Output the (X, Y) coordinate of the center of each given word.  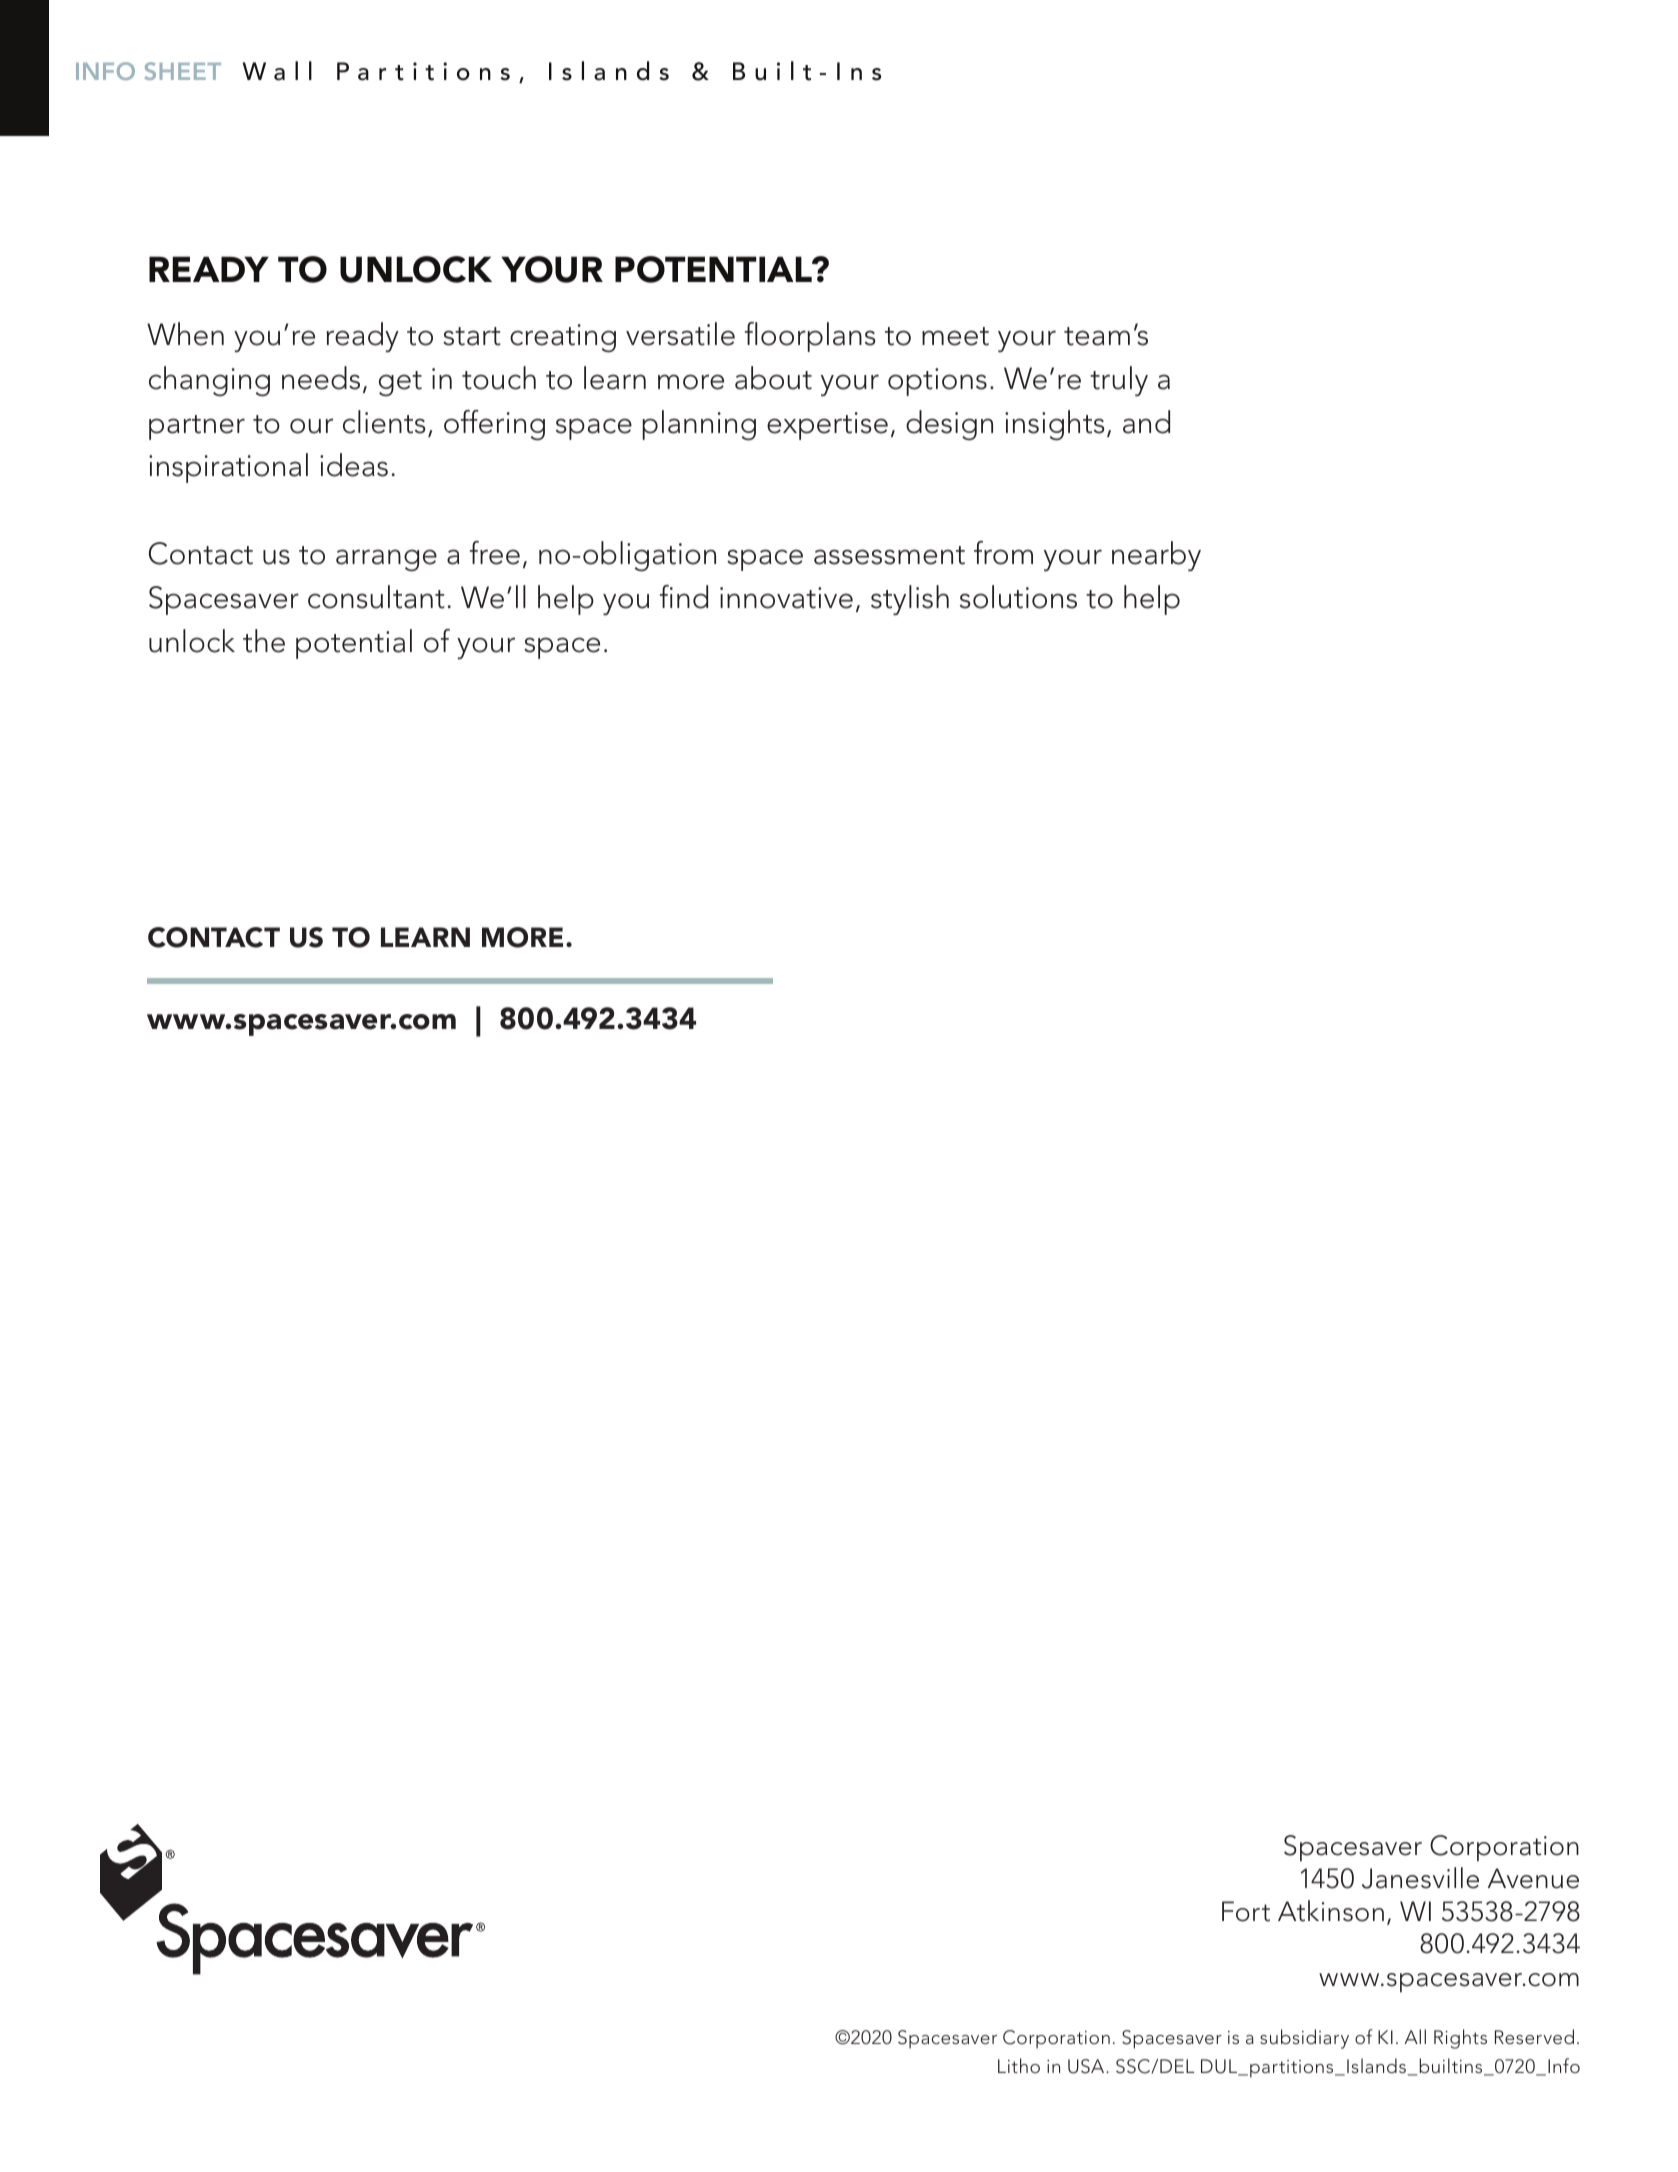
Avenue (1533, 1878)
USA (1087, 2066)
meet (955, 336)
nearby (1156, 556)
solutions (1018, 597)
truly (1119, 381)
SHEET (183, 71)
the (264, 641)
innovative (786, 598)
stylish (910, 600)
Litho (1019, 2065)
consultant (376, 597)
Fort (1246, 1911)
